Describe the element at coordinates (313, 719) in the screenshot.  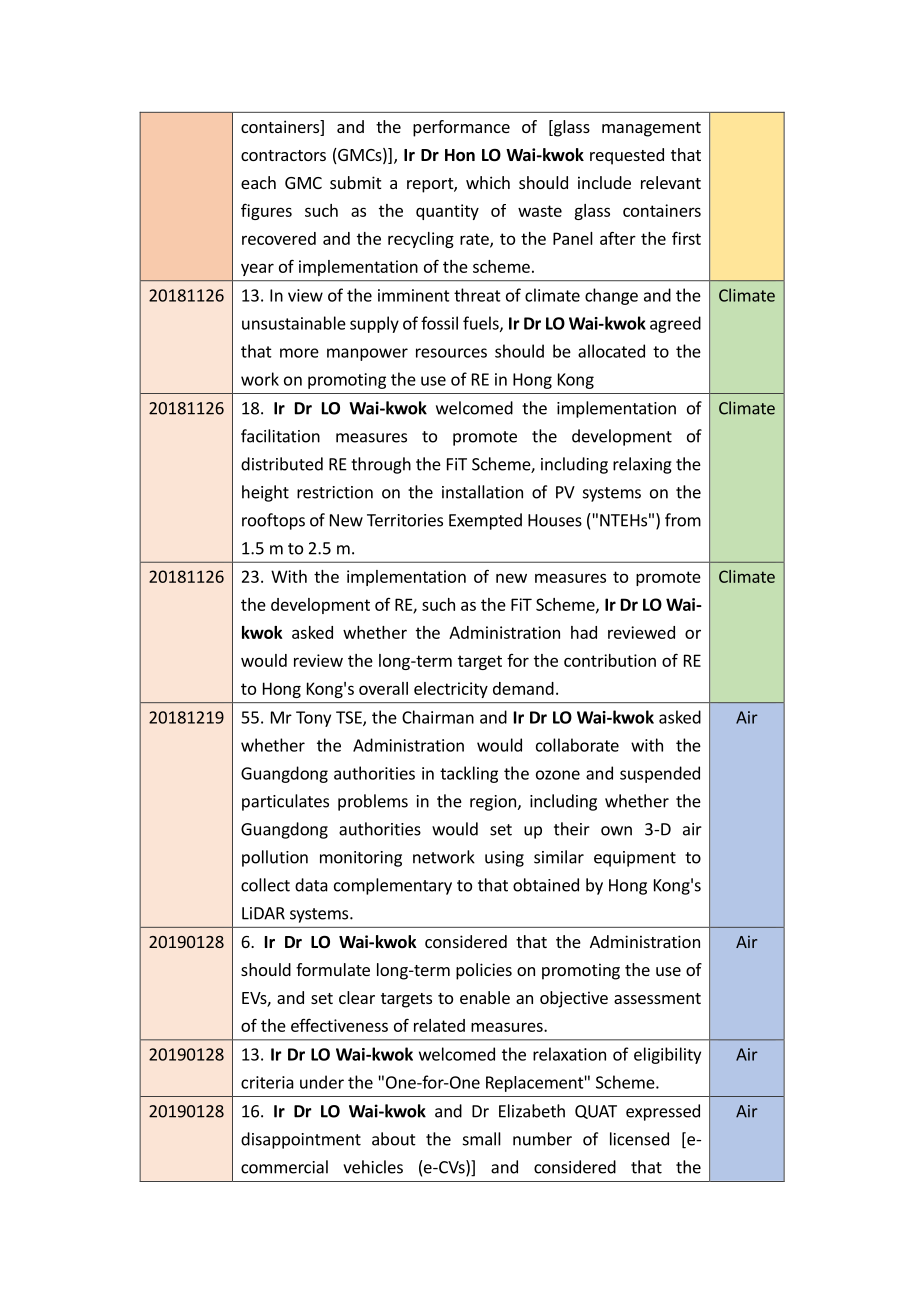
I see `Tony` at that location.
